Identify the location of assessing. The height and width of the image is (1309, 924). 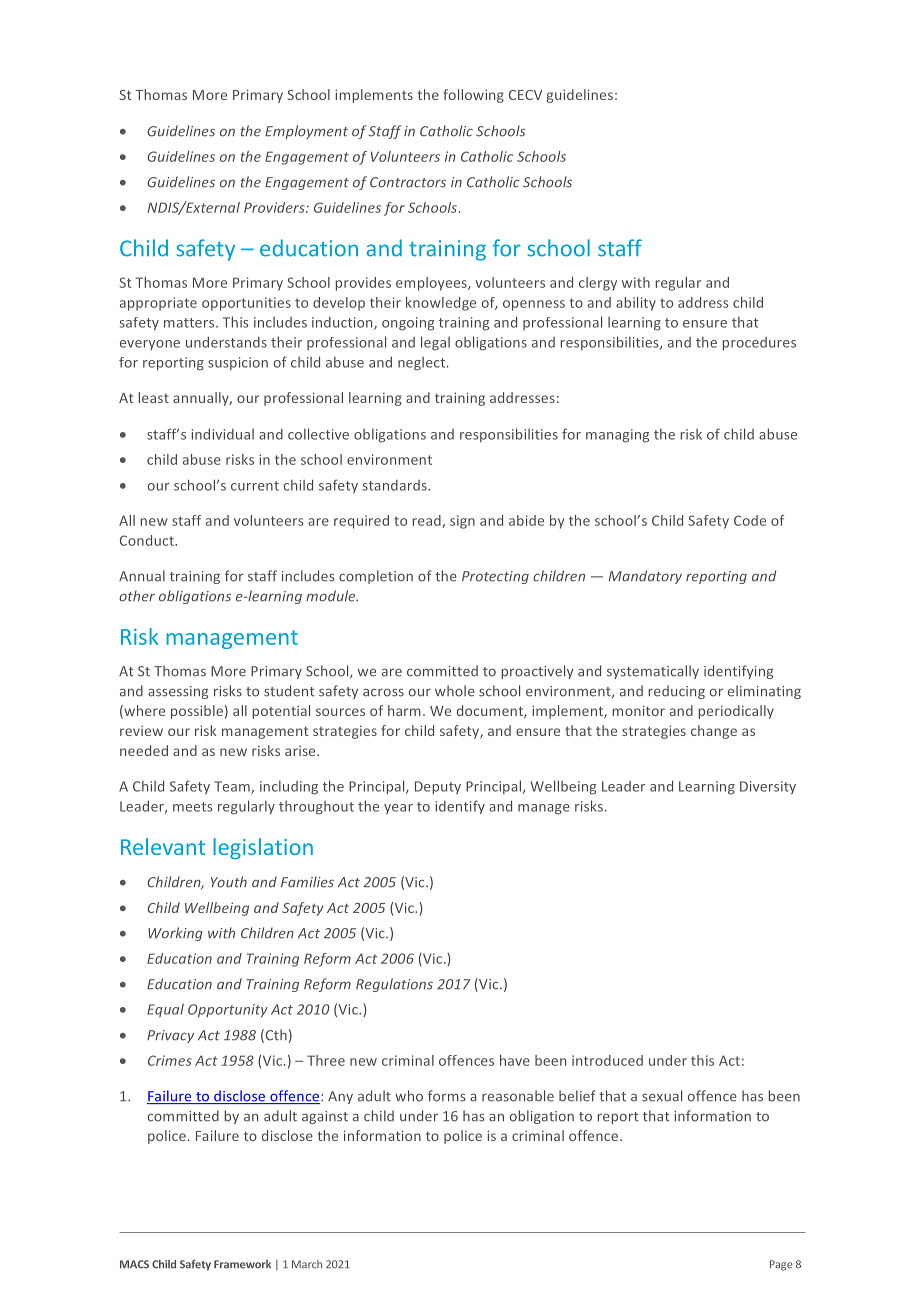
(178, 692).
